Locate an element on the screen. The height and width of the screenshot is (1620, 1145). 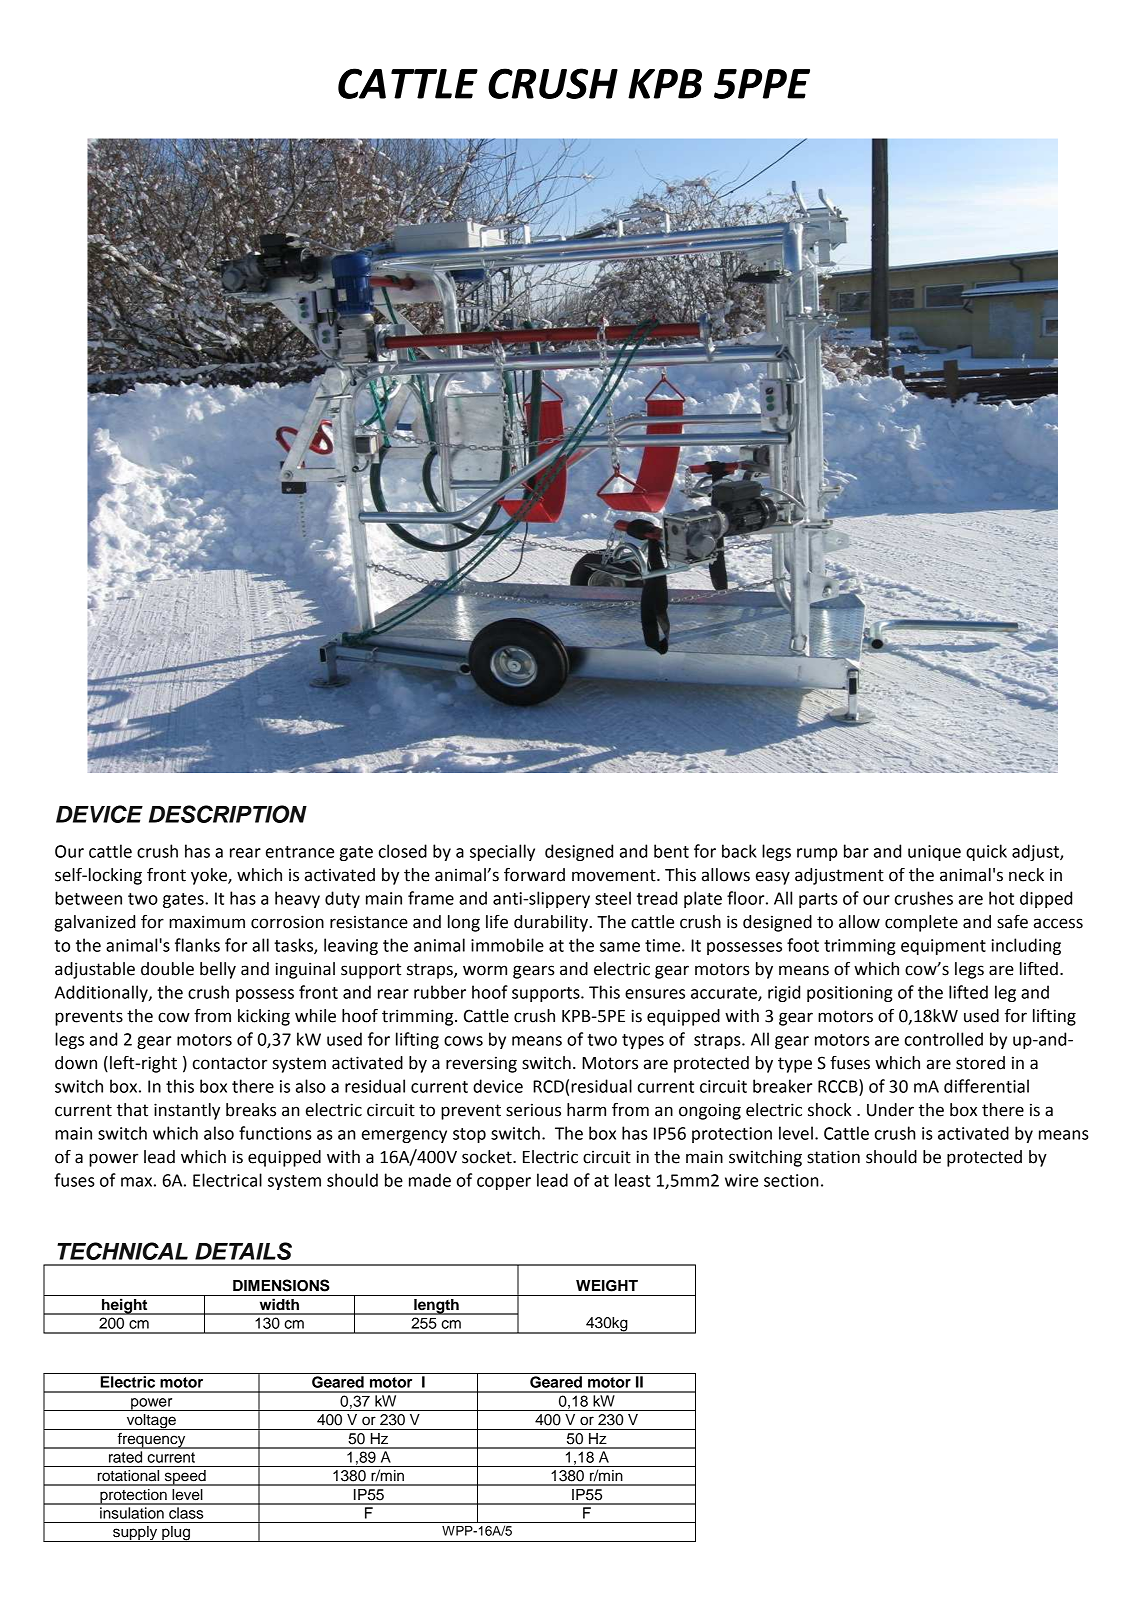
speed is located at coordinates (185, 1478).
